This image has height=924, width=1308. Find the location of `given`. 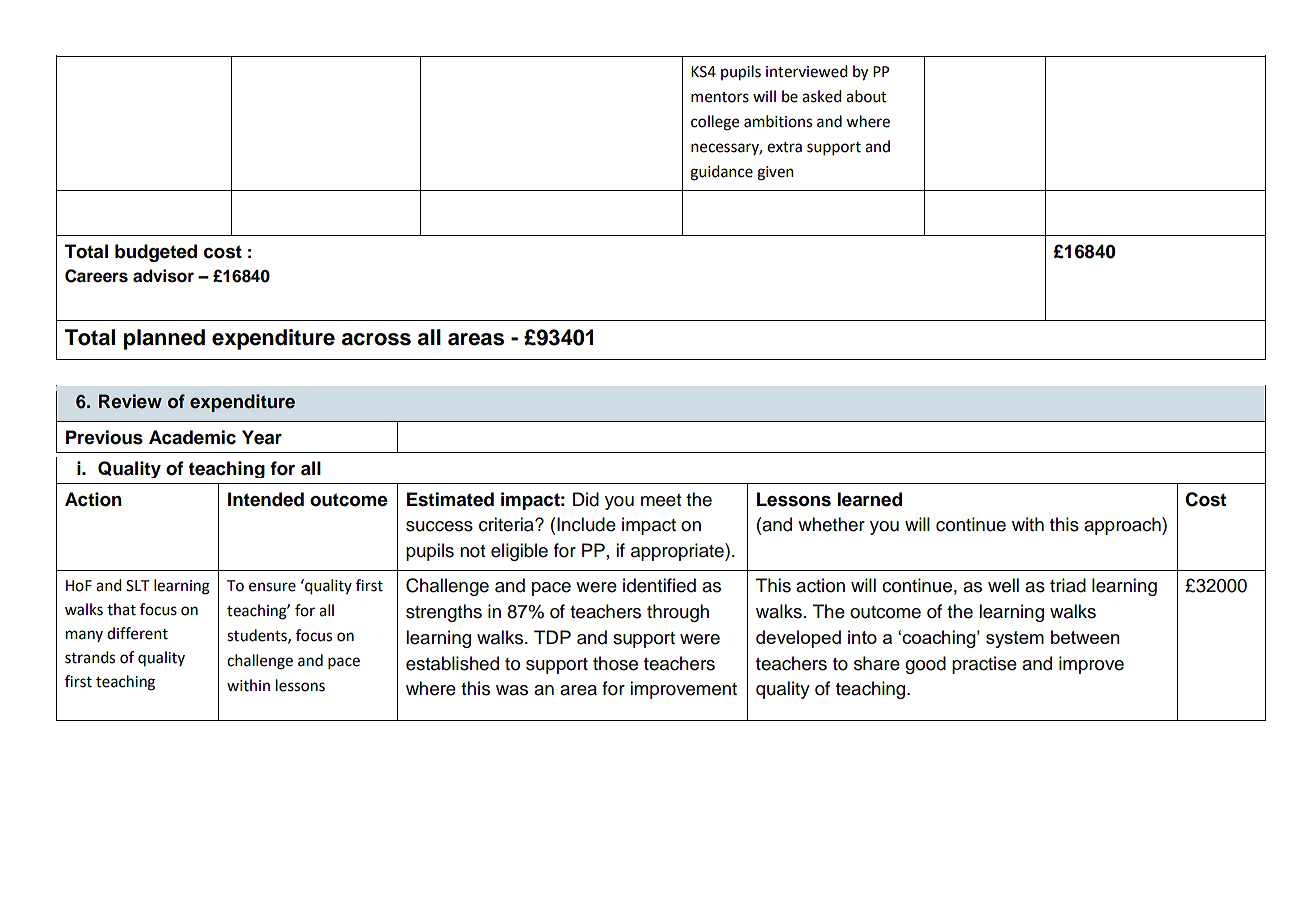

given is located at coordinates (775, 173).
